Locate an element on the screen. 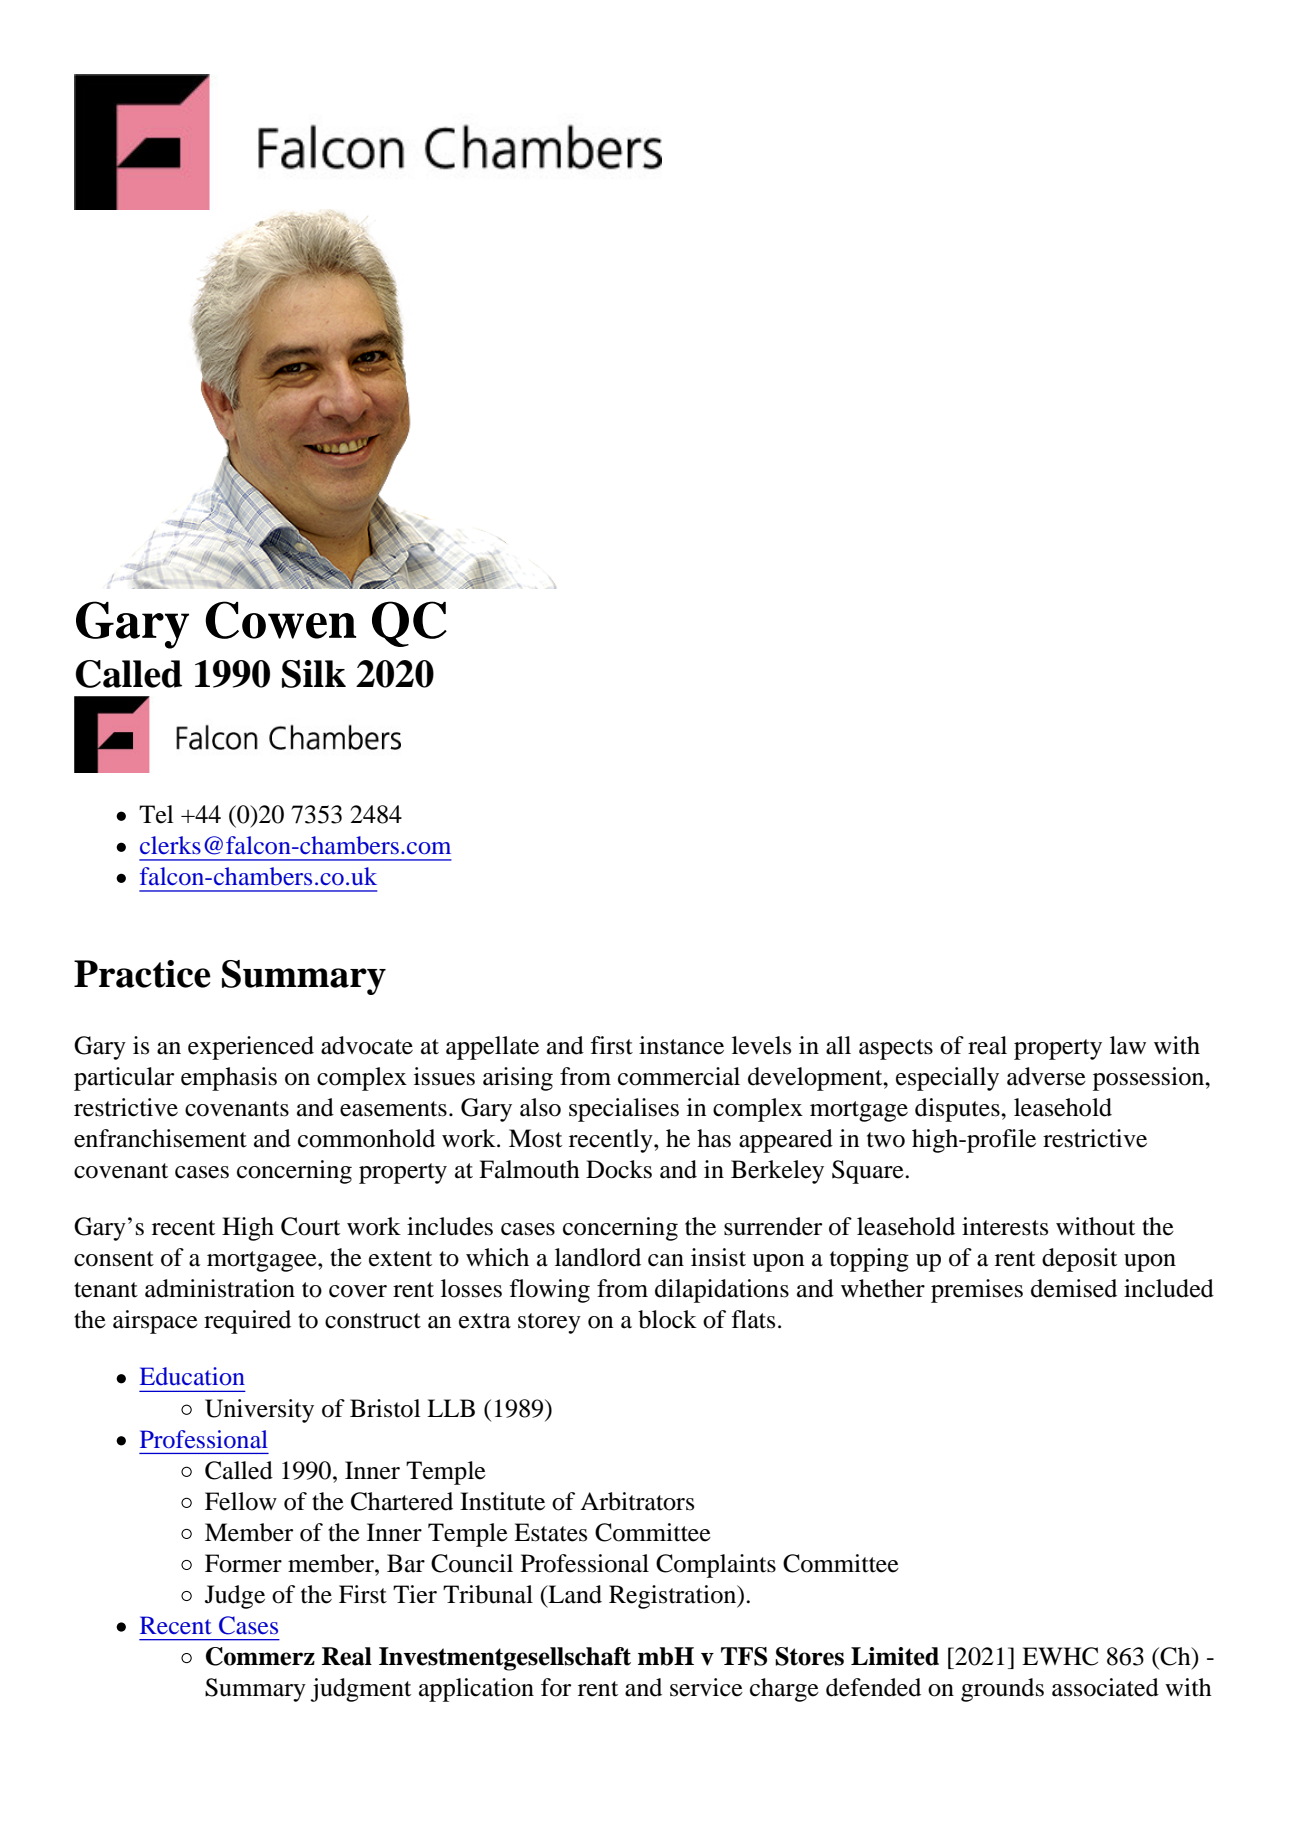 The width and height of the screenshot is (1296, 1833). law is located at coordinates (1128, 1045).
